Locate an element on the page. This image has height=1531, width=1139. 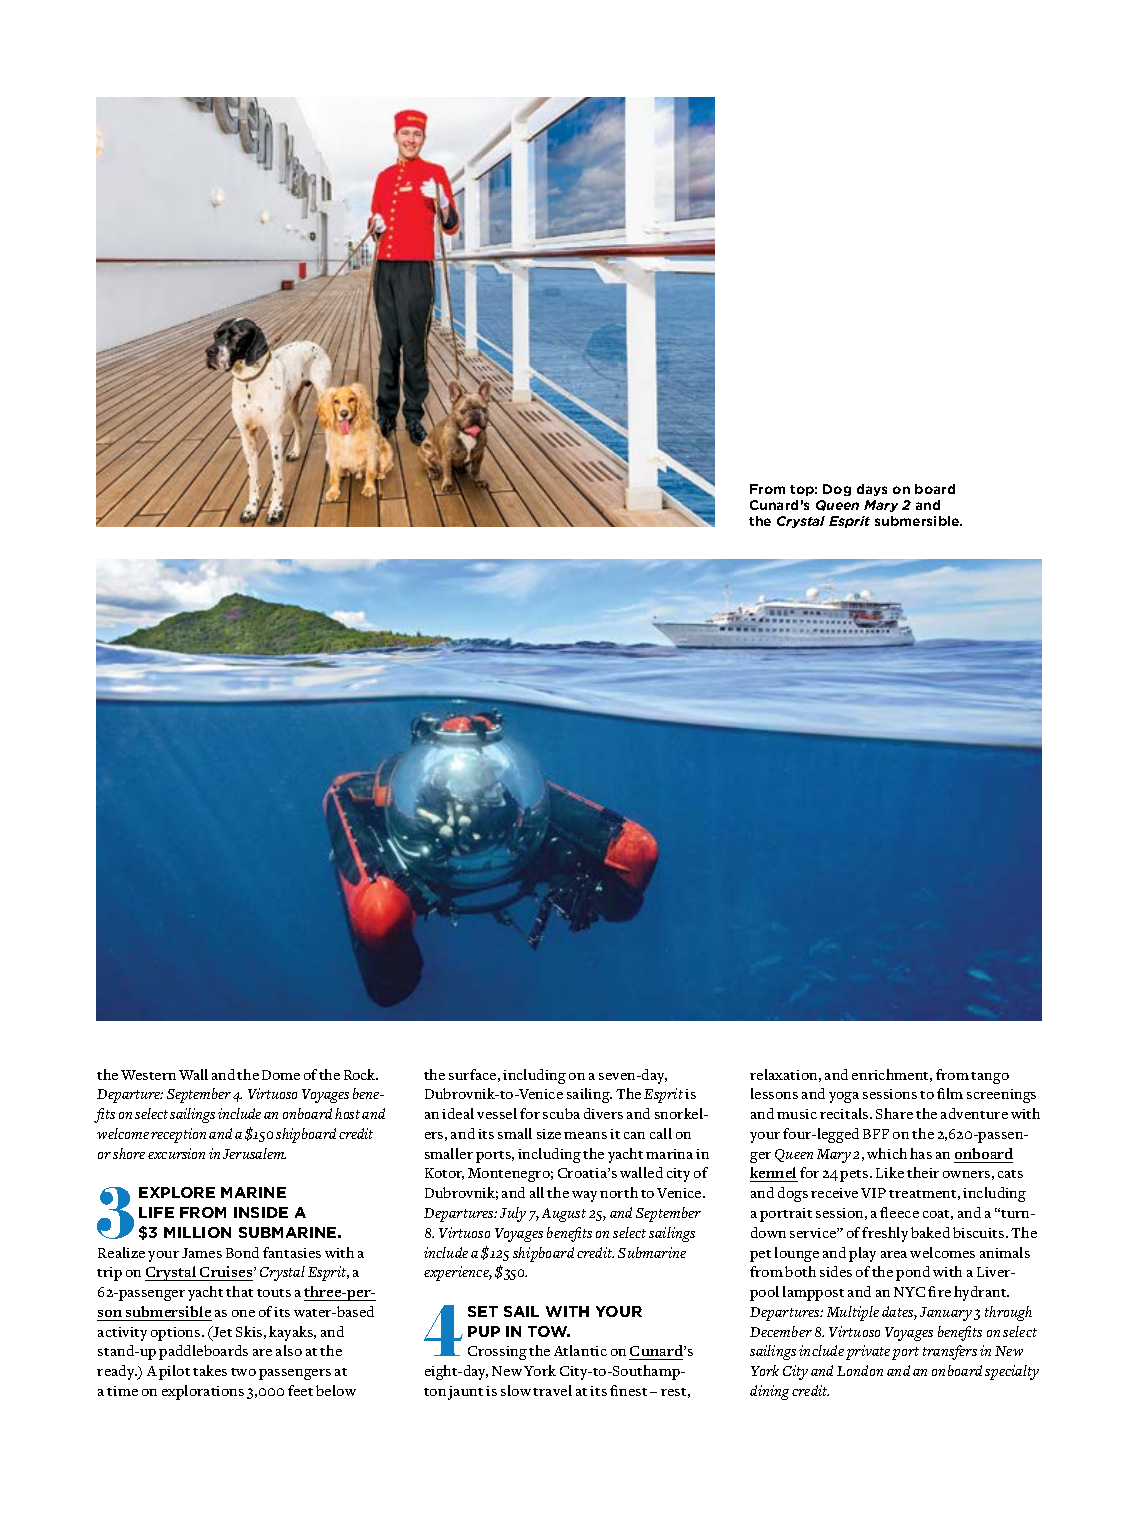
tango is located at coordinates (990, 1078).
